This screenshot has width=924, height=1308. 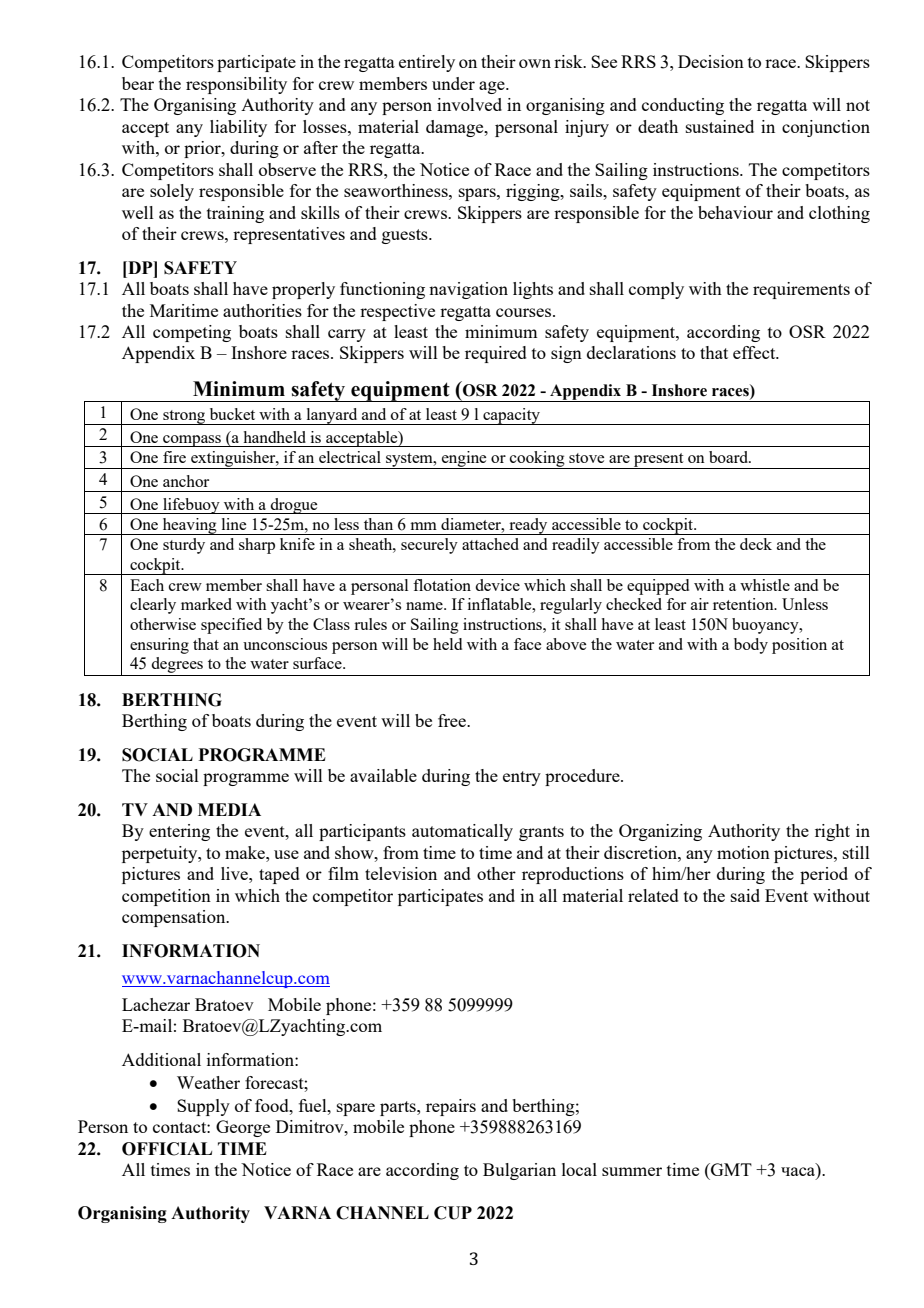 I want to click on device, so click(x=497, y=585).
